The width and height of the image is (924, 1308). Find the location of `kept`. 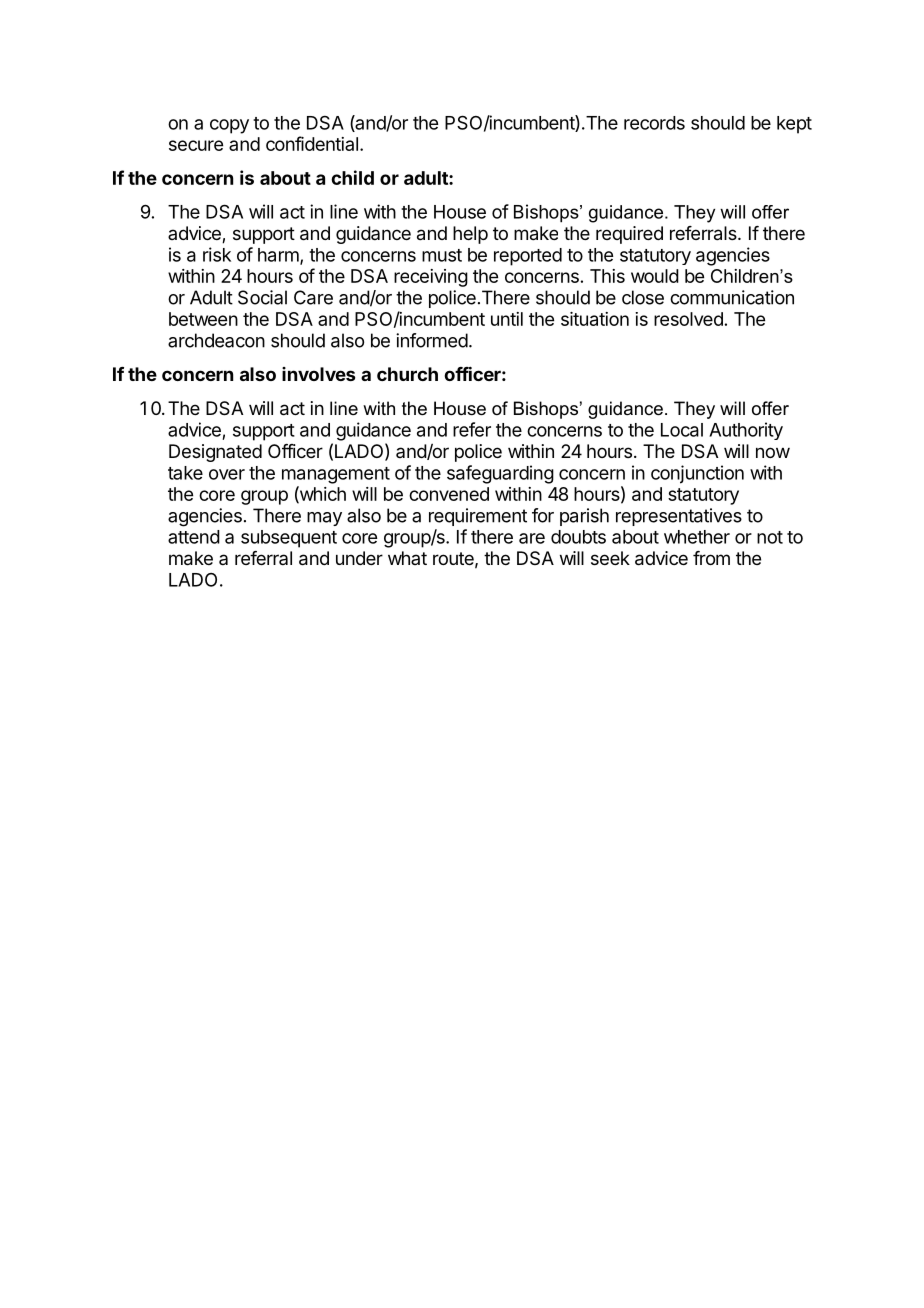

kept is located at coordinates (794, 125).
